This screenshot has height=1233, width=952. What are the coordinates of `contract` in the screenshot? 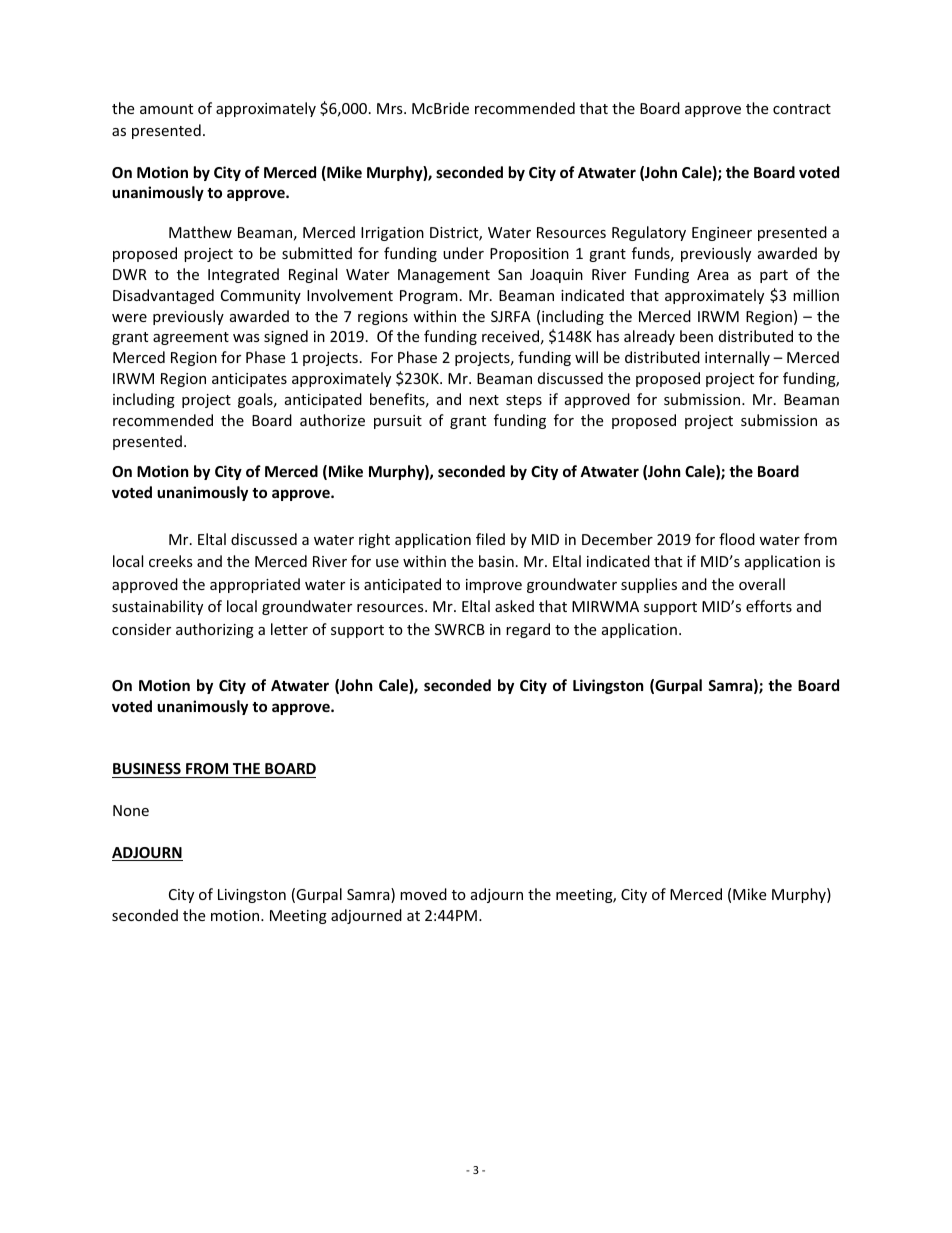 It's located at (802, 109).
